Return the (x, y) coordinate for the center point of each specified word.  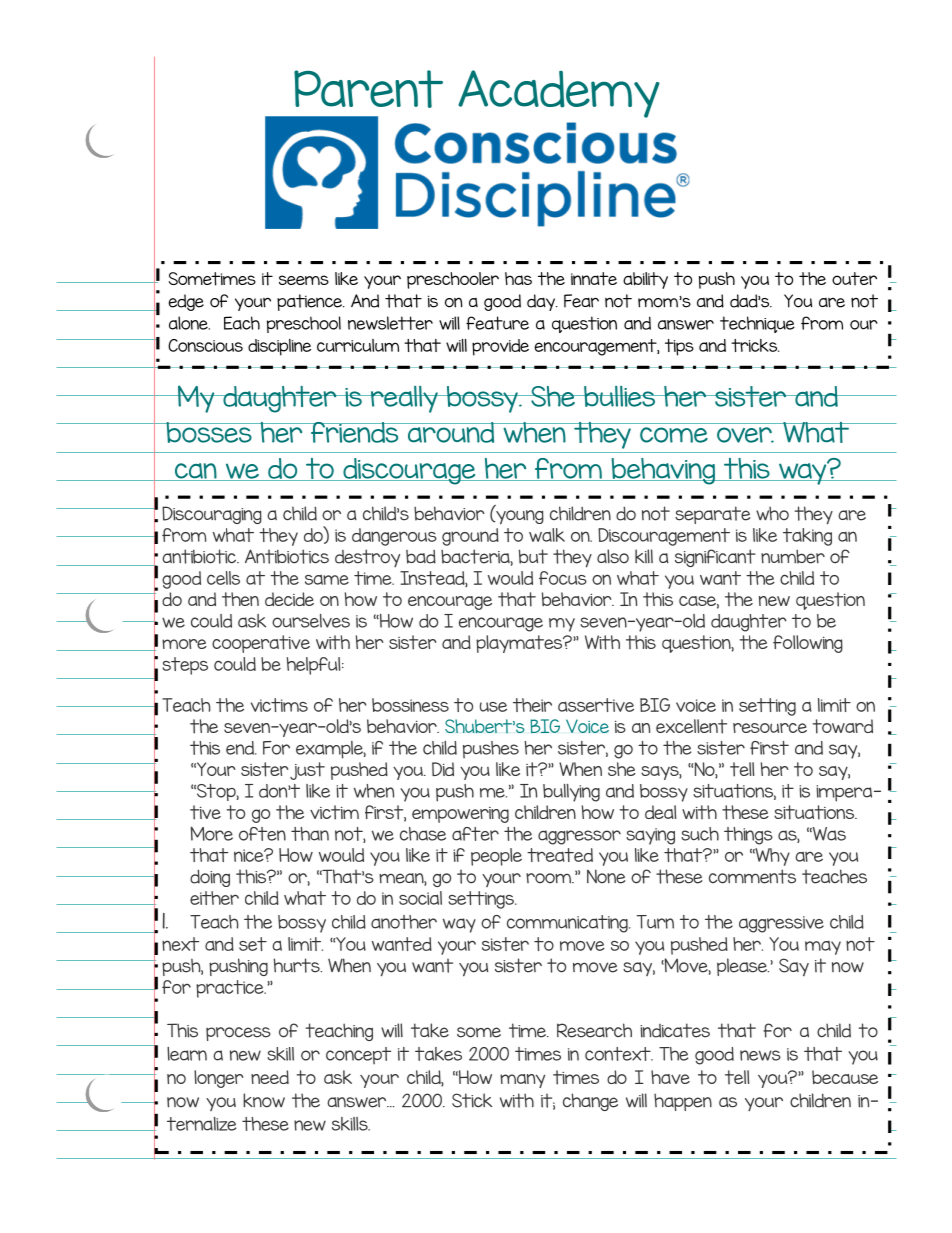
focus (563, 578)
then (240, 599)
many (522, 1081)
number (793, 557)
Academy (559, 94)
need (270, 1077)
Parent (368, 89)
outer (854, 279)
